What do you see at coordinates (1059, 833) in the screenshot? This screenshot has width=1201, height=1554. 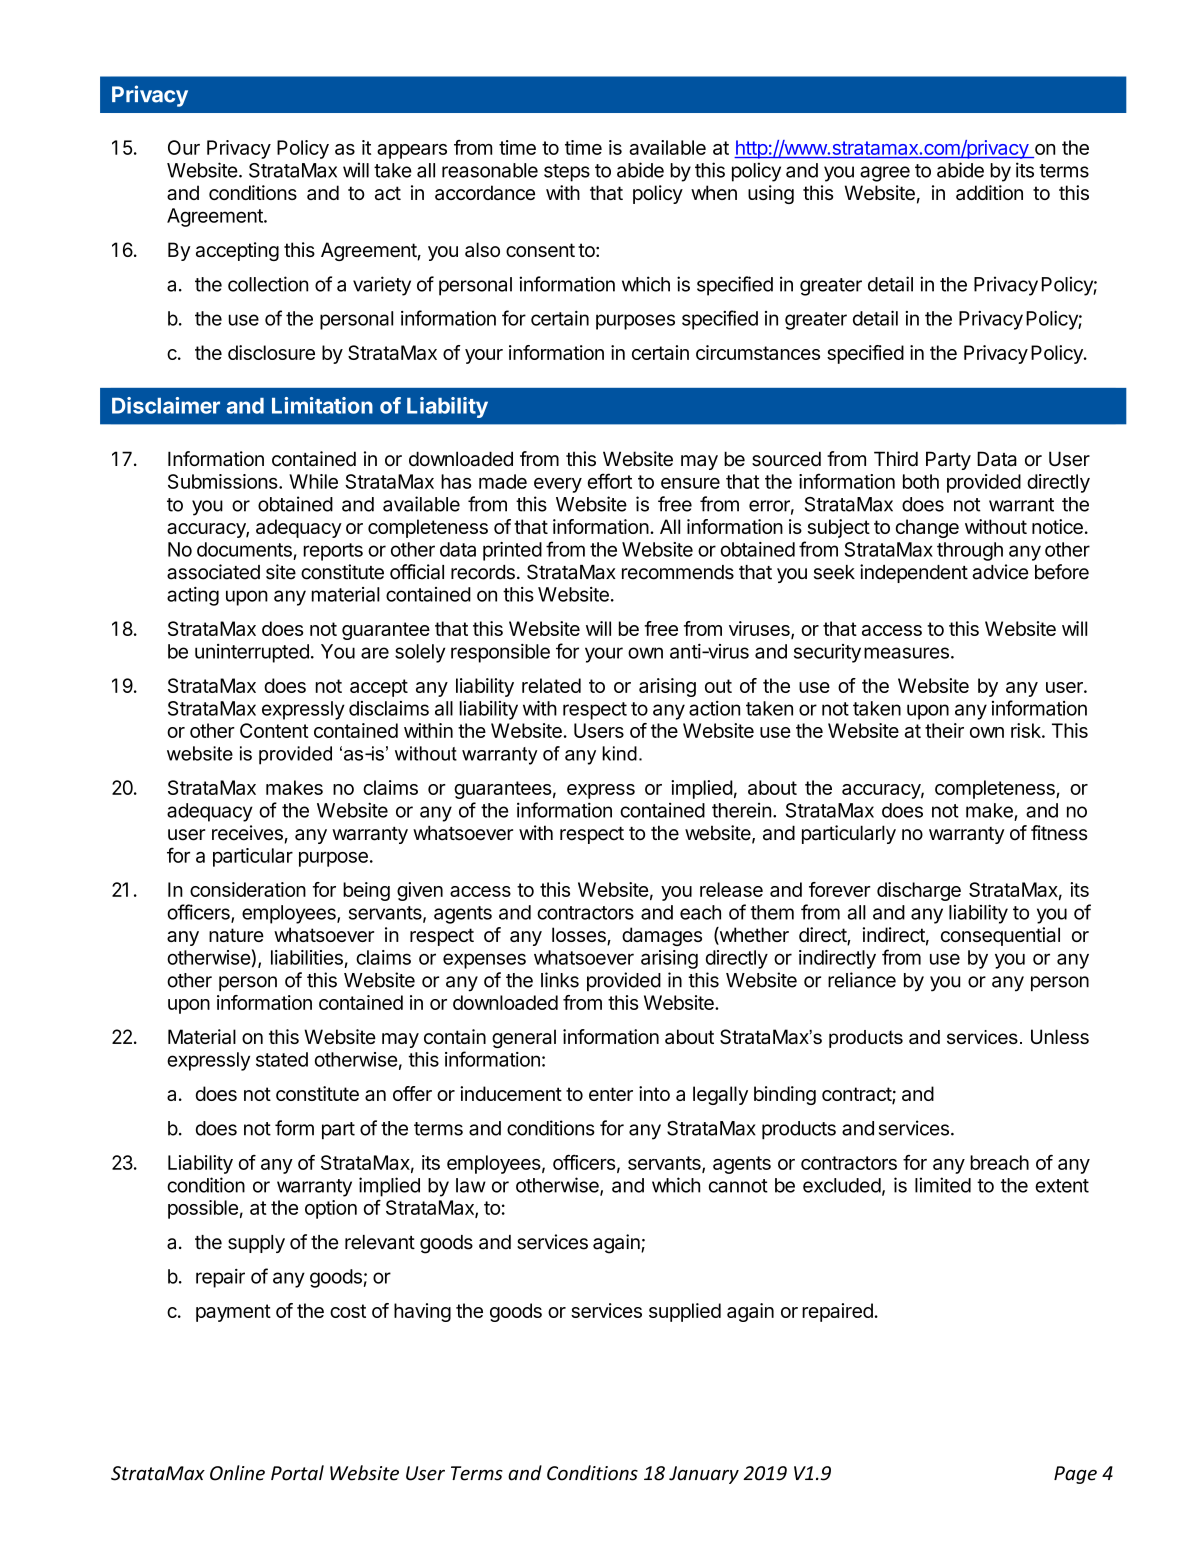 I see `fitness` at bounding box center [1059, 833].
